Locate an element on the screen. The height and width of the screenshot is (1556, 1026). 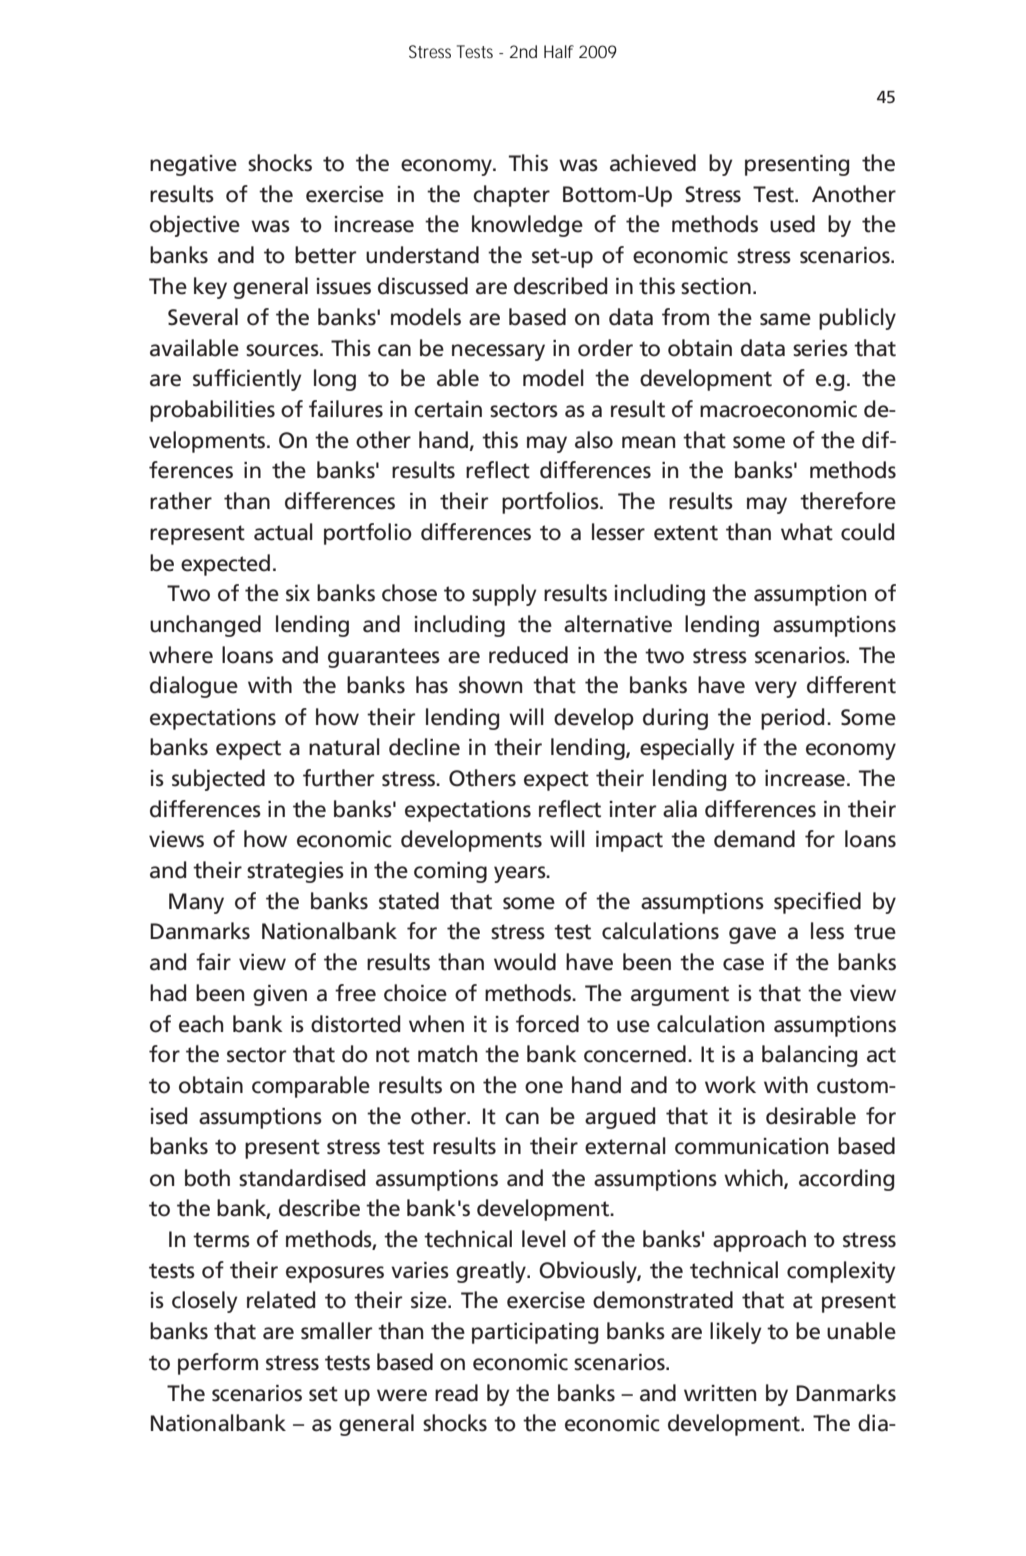
subjected is located at coordinates (218, 780).
